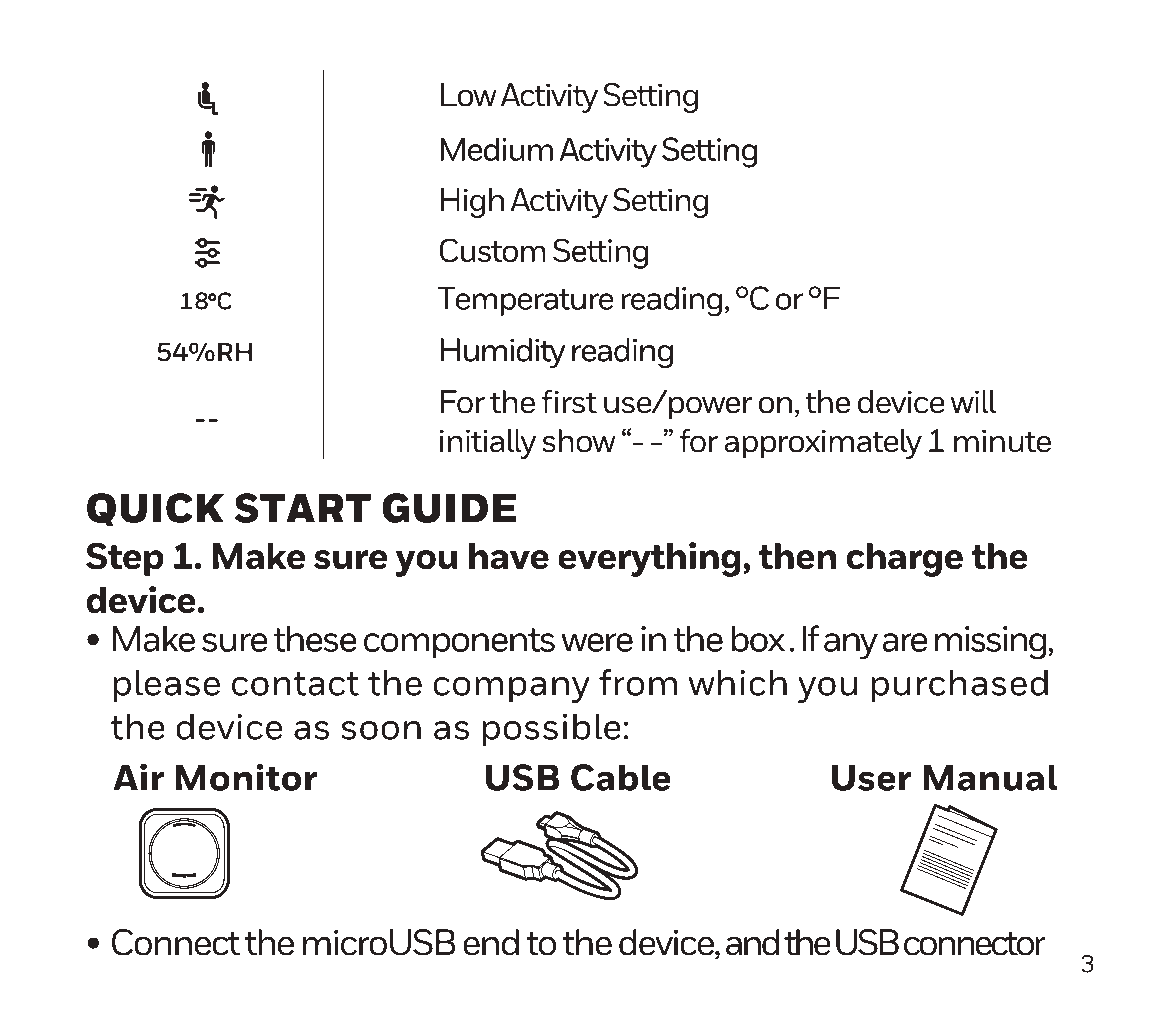 The width and height of the page is (1151, 1036). What do you see at coordinates (491, 942) in the page?
I see `end` at bounding box center [491, 942].
